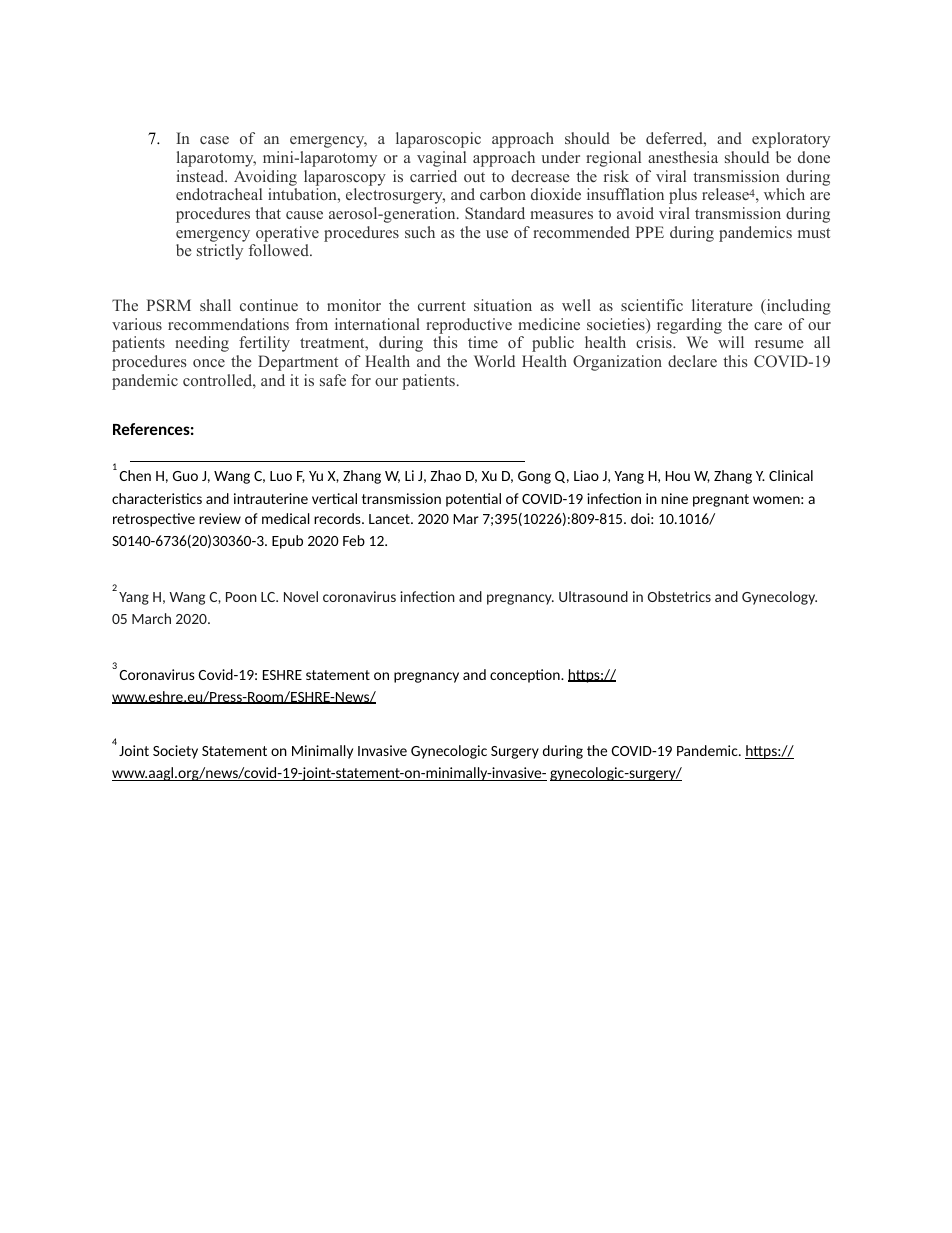  I want to click on vaginal, so click(441, 159).
